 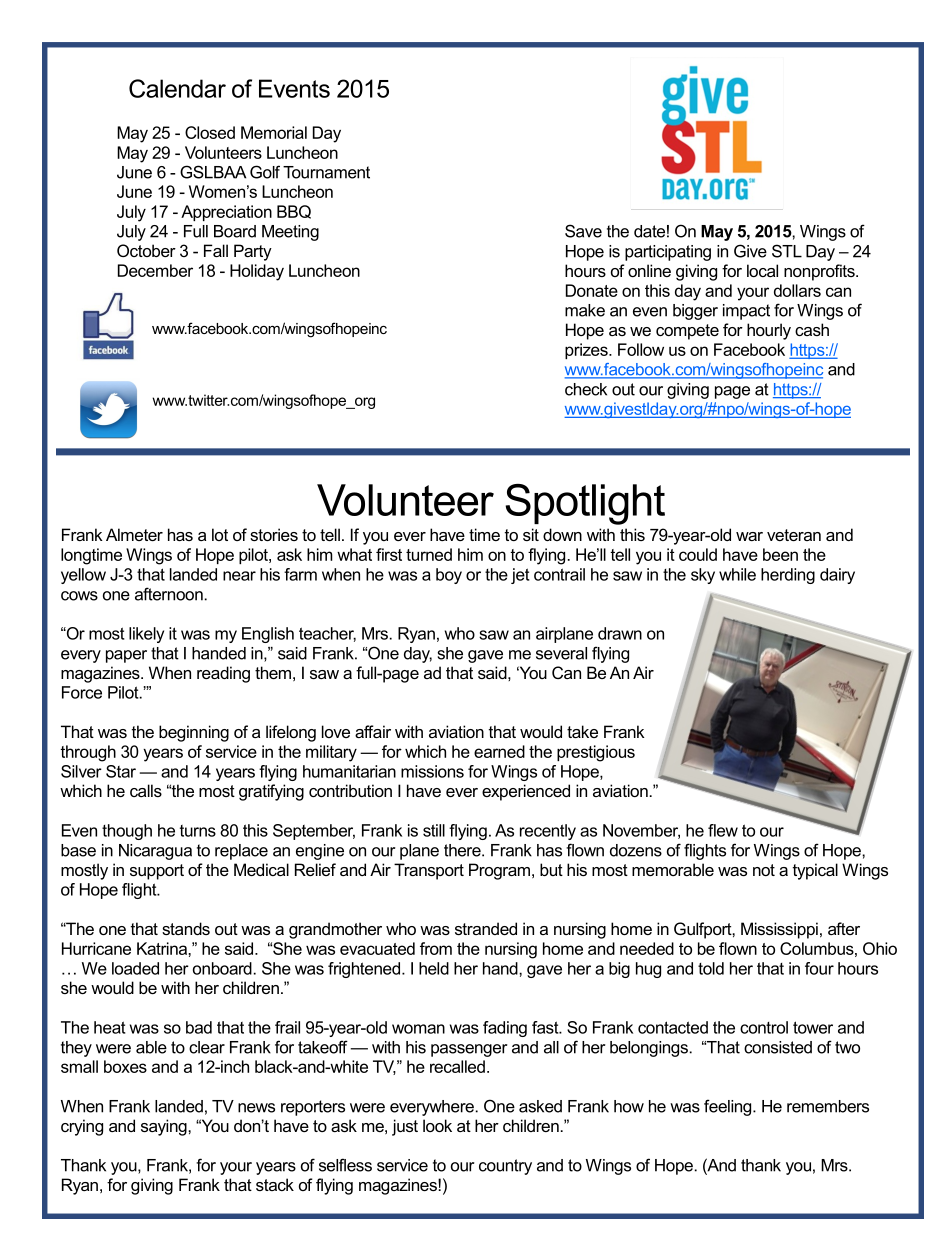 I want to click on there, so click(x=463, y=850).
